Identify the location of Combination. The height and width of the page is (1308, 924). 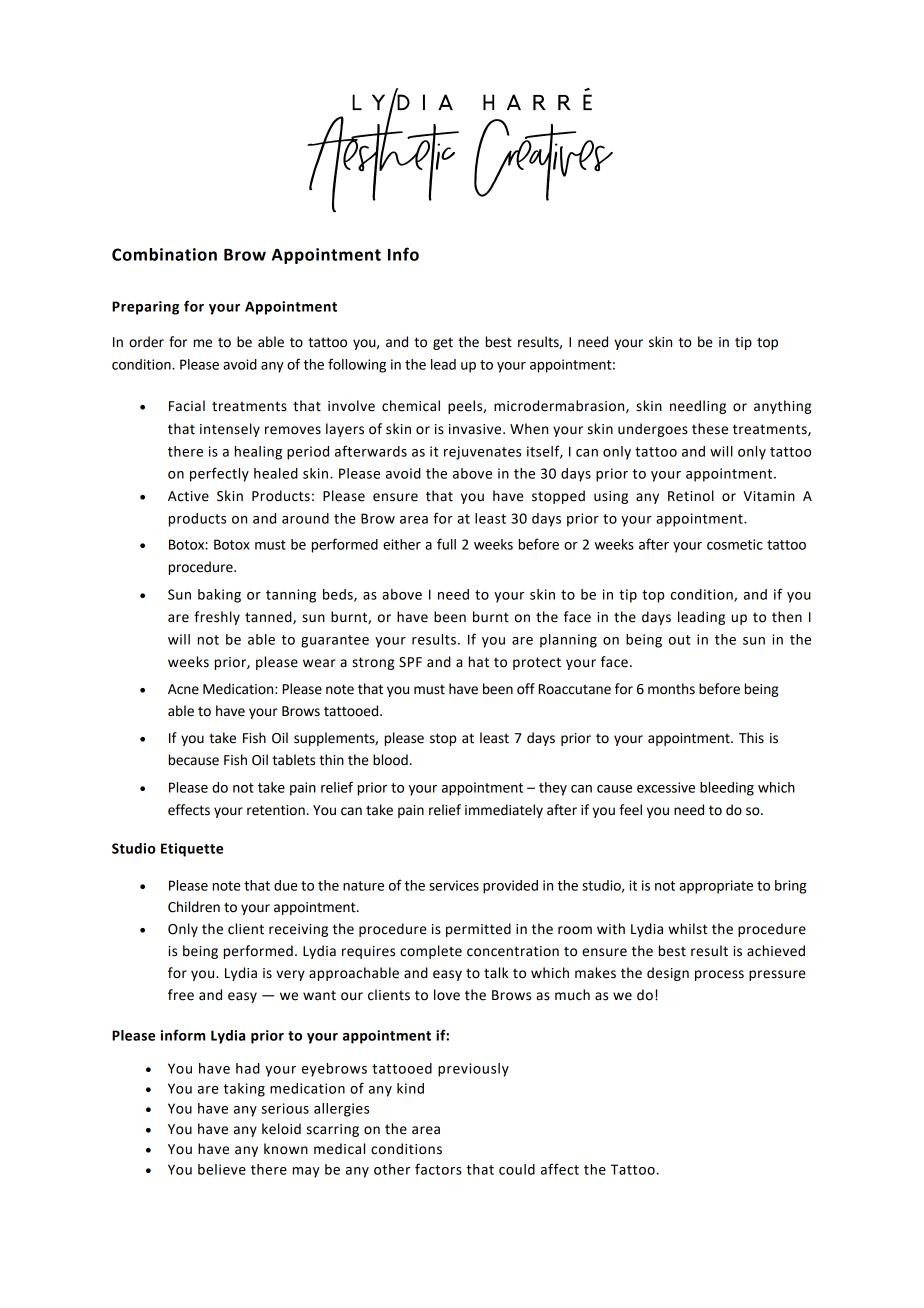
(164, 254).
